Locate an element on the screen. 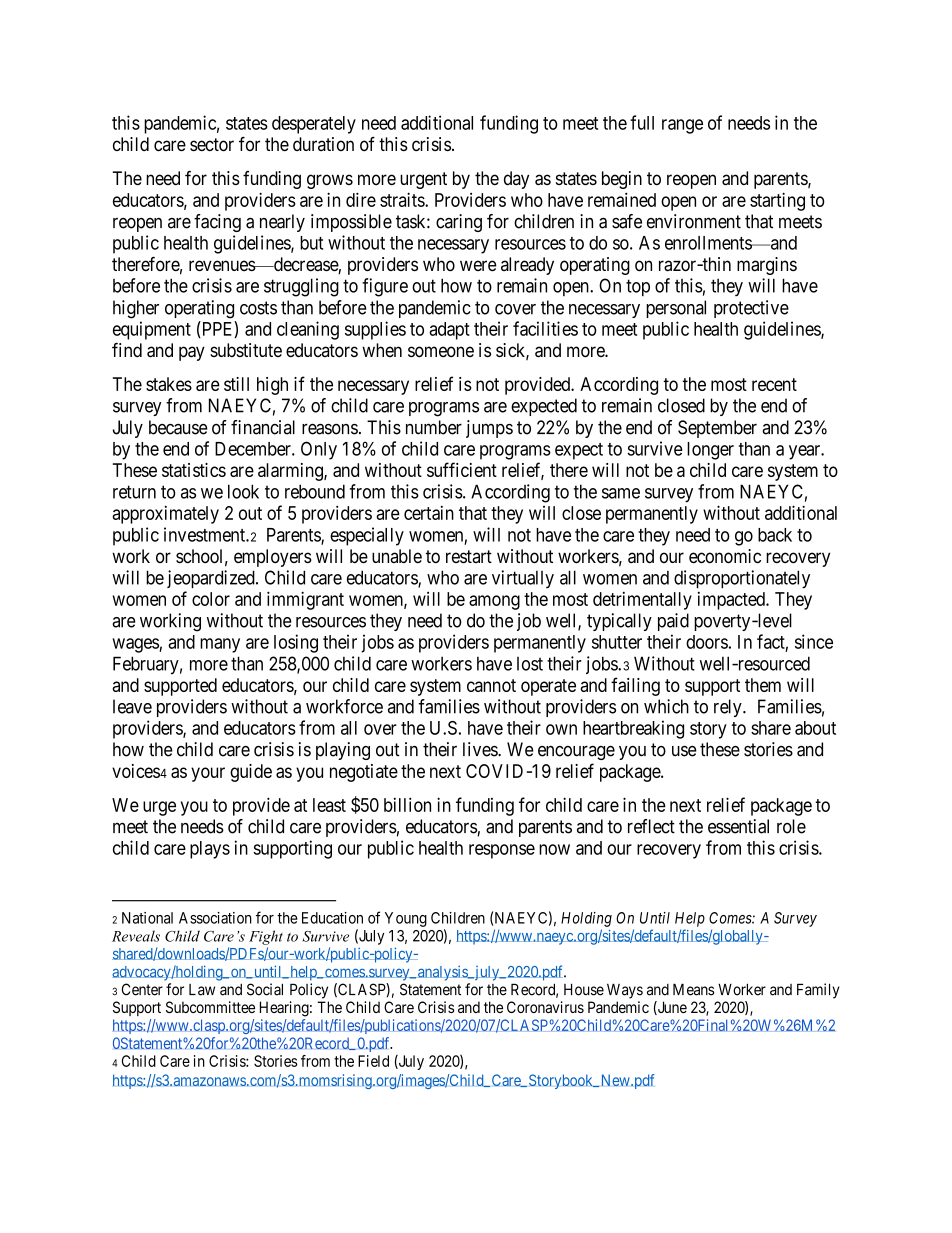 The height and width of the screenshot is (1233, 952). range is located at coordinates (682, 126).
